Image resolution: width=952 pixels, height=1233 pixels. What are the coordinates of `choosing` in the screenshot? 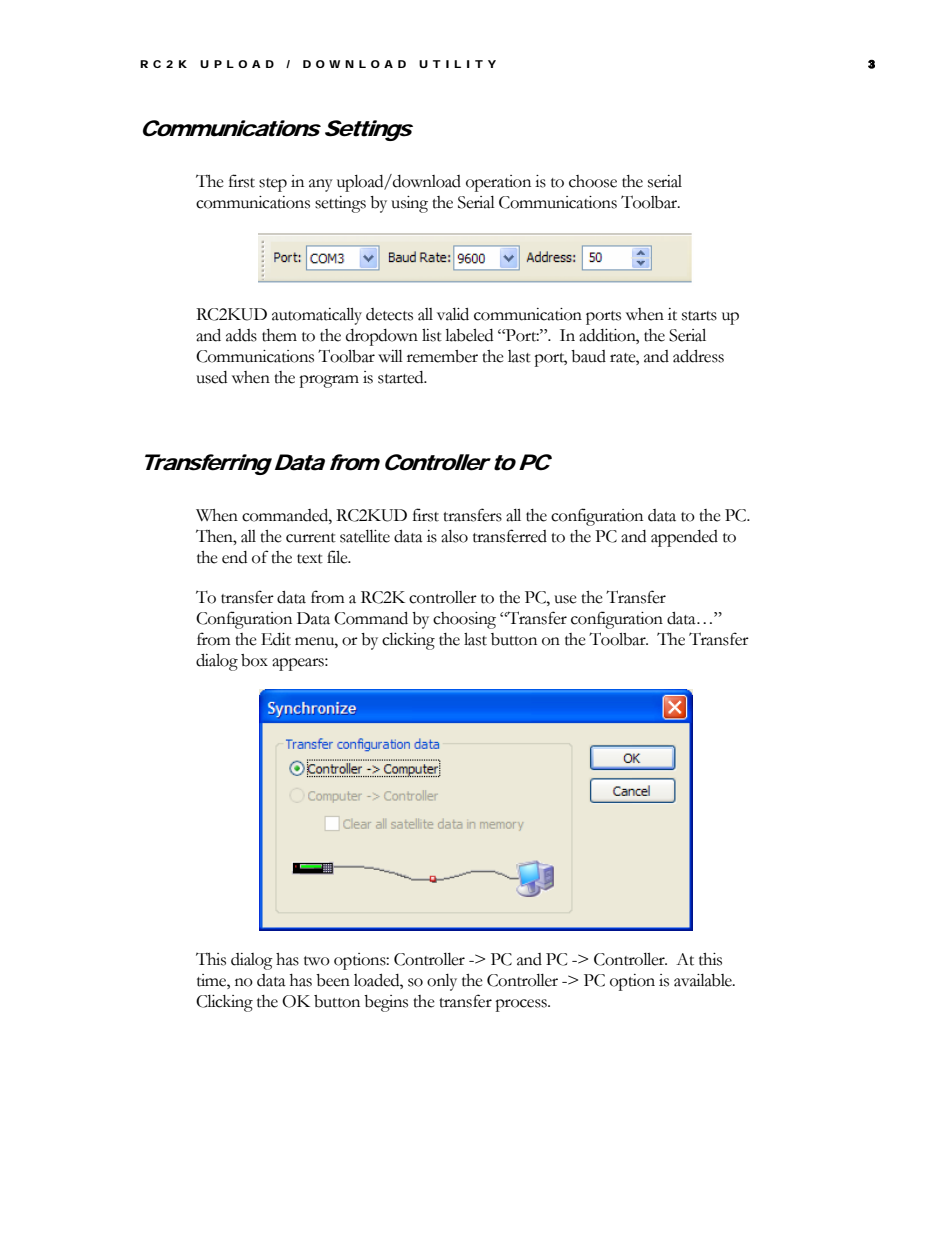 It's located at (464, 620).
